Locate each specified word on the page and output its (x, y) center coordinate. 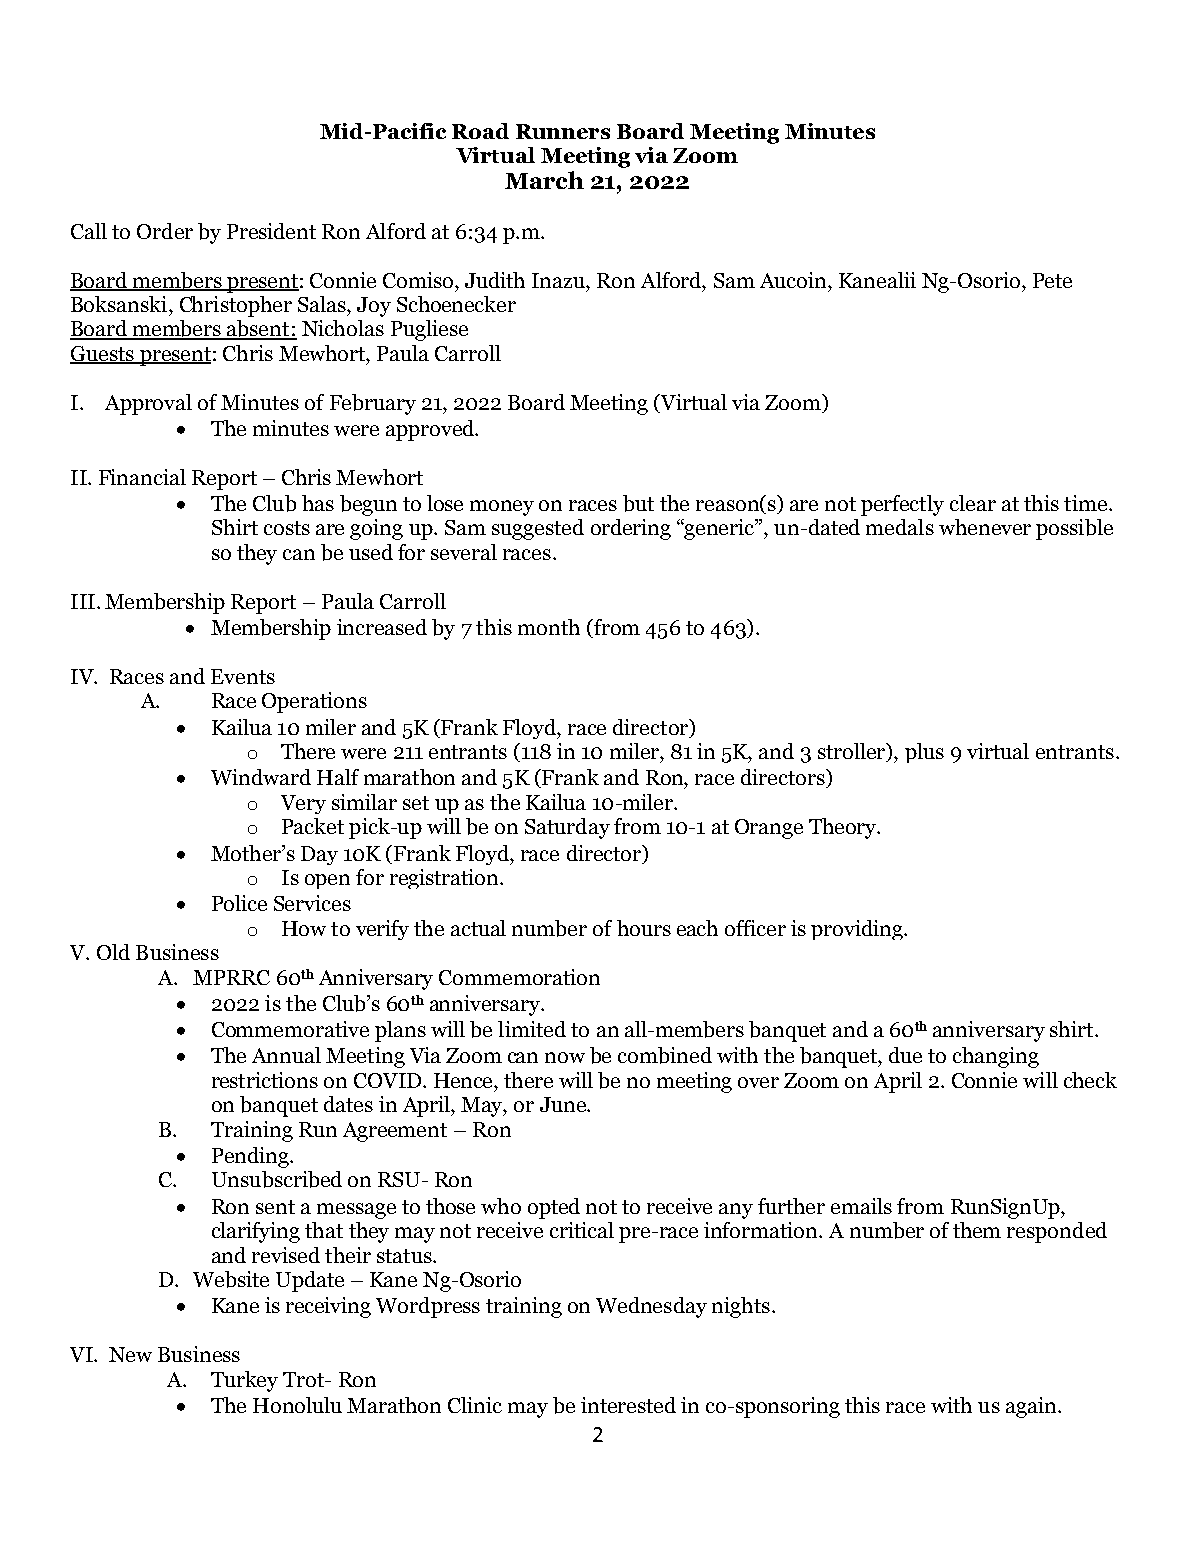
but (638, 503)
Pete (1052, 280)
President (271, 231)
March (544, 180)
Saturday (567, 828)
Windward (261, 777)
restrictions (265, 1080)
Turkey (244, 1381)
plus (924, 753)
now (565, 1057)
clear (973, 503)
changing (996, 1057)
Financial (142, 477)
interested (628, 1405)
